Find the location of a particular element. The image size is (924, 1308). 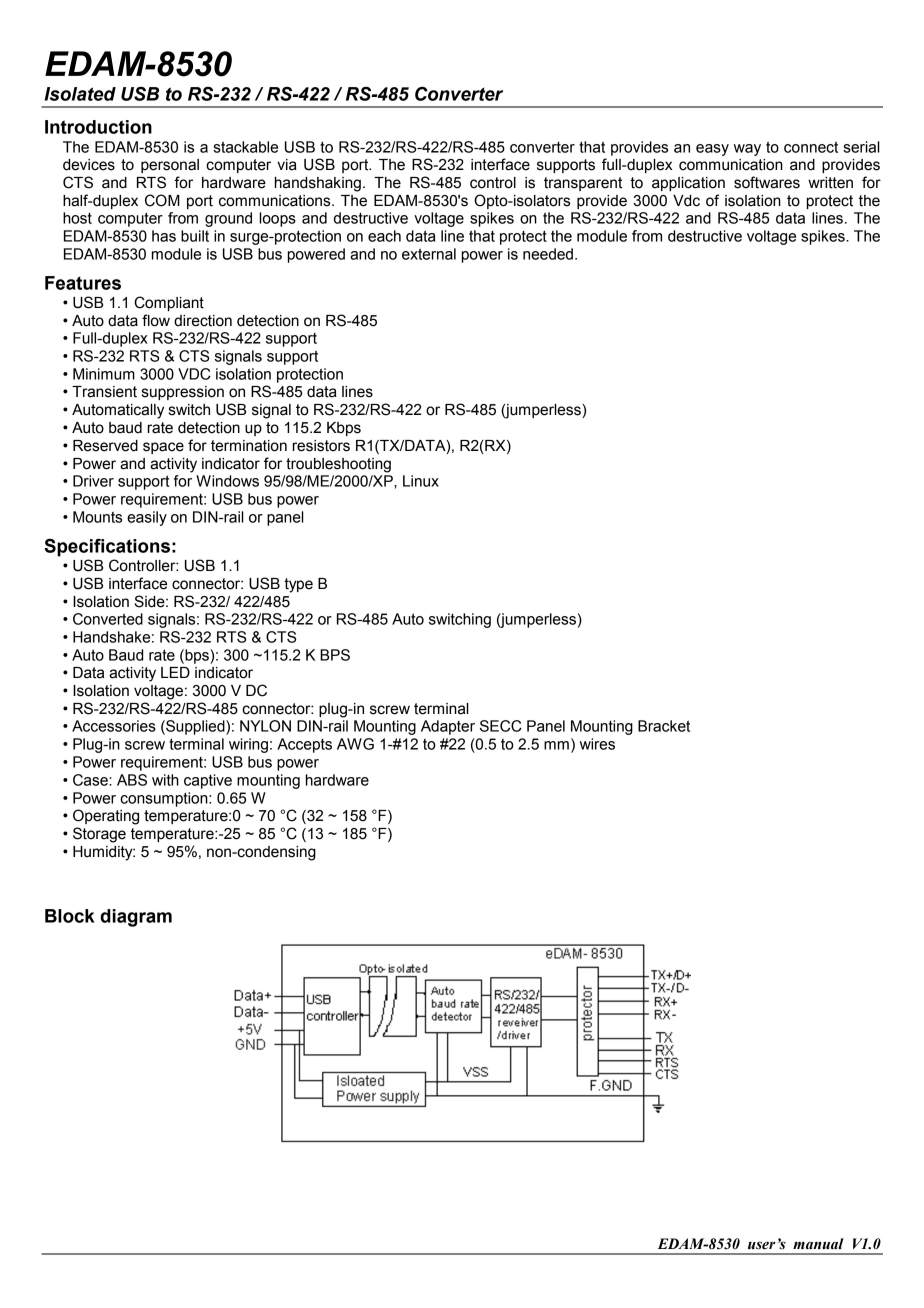

diagram is located at coordinates (136, 918).
